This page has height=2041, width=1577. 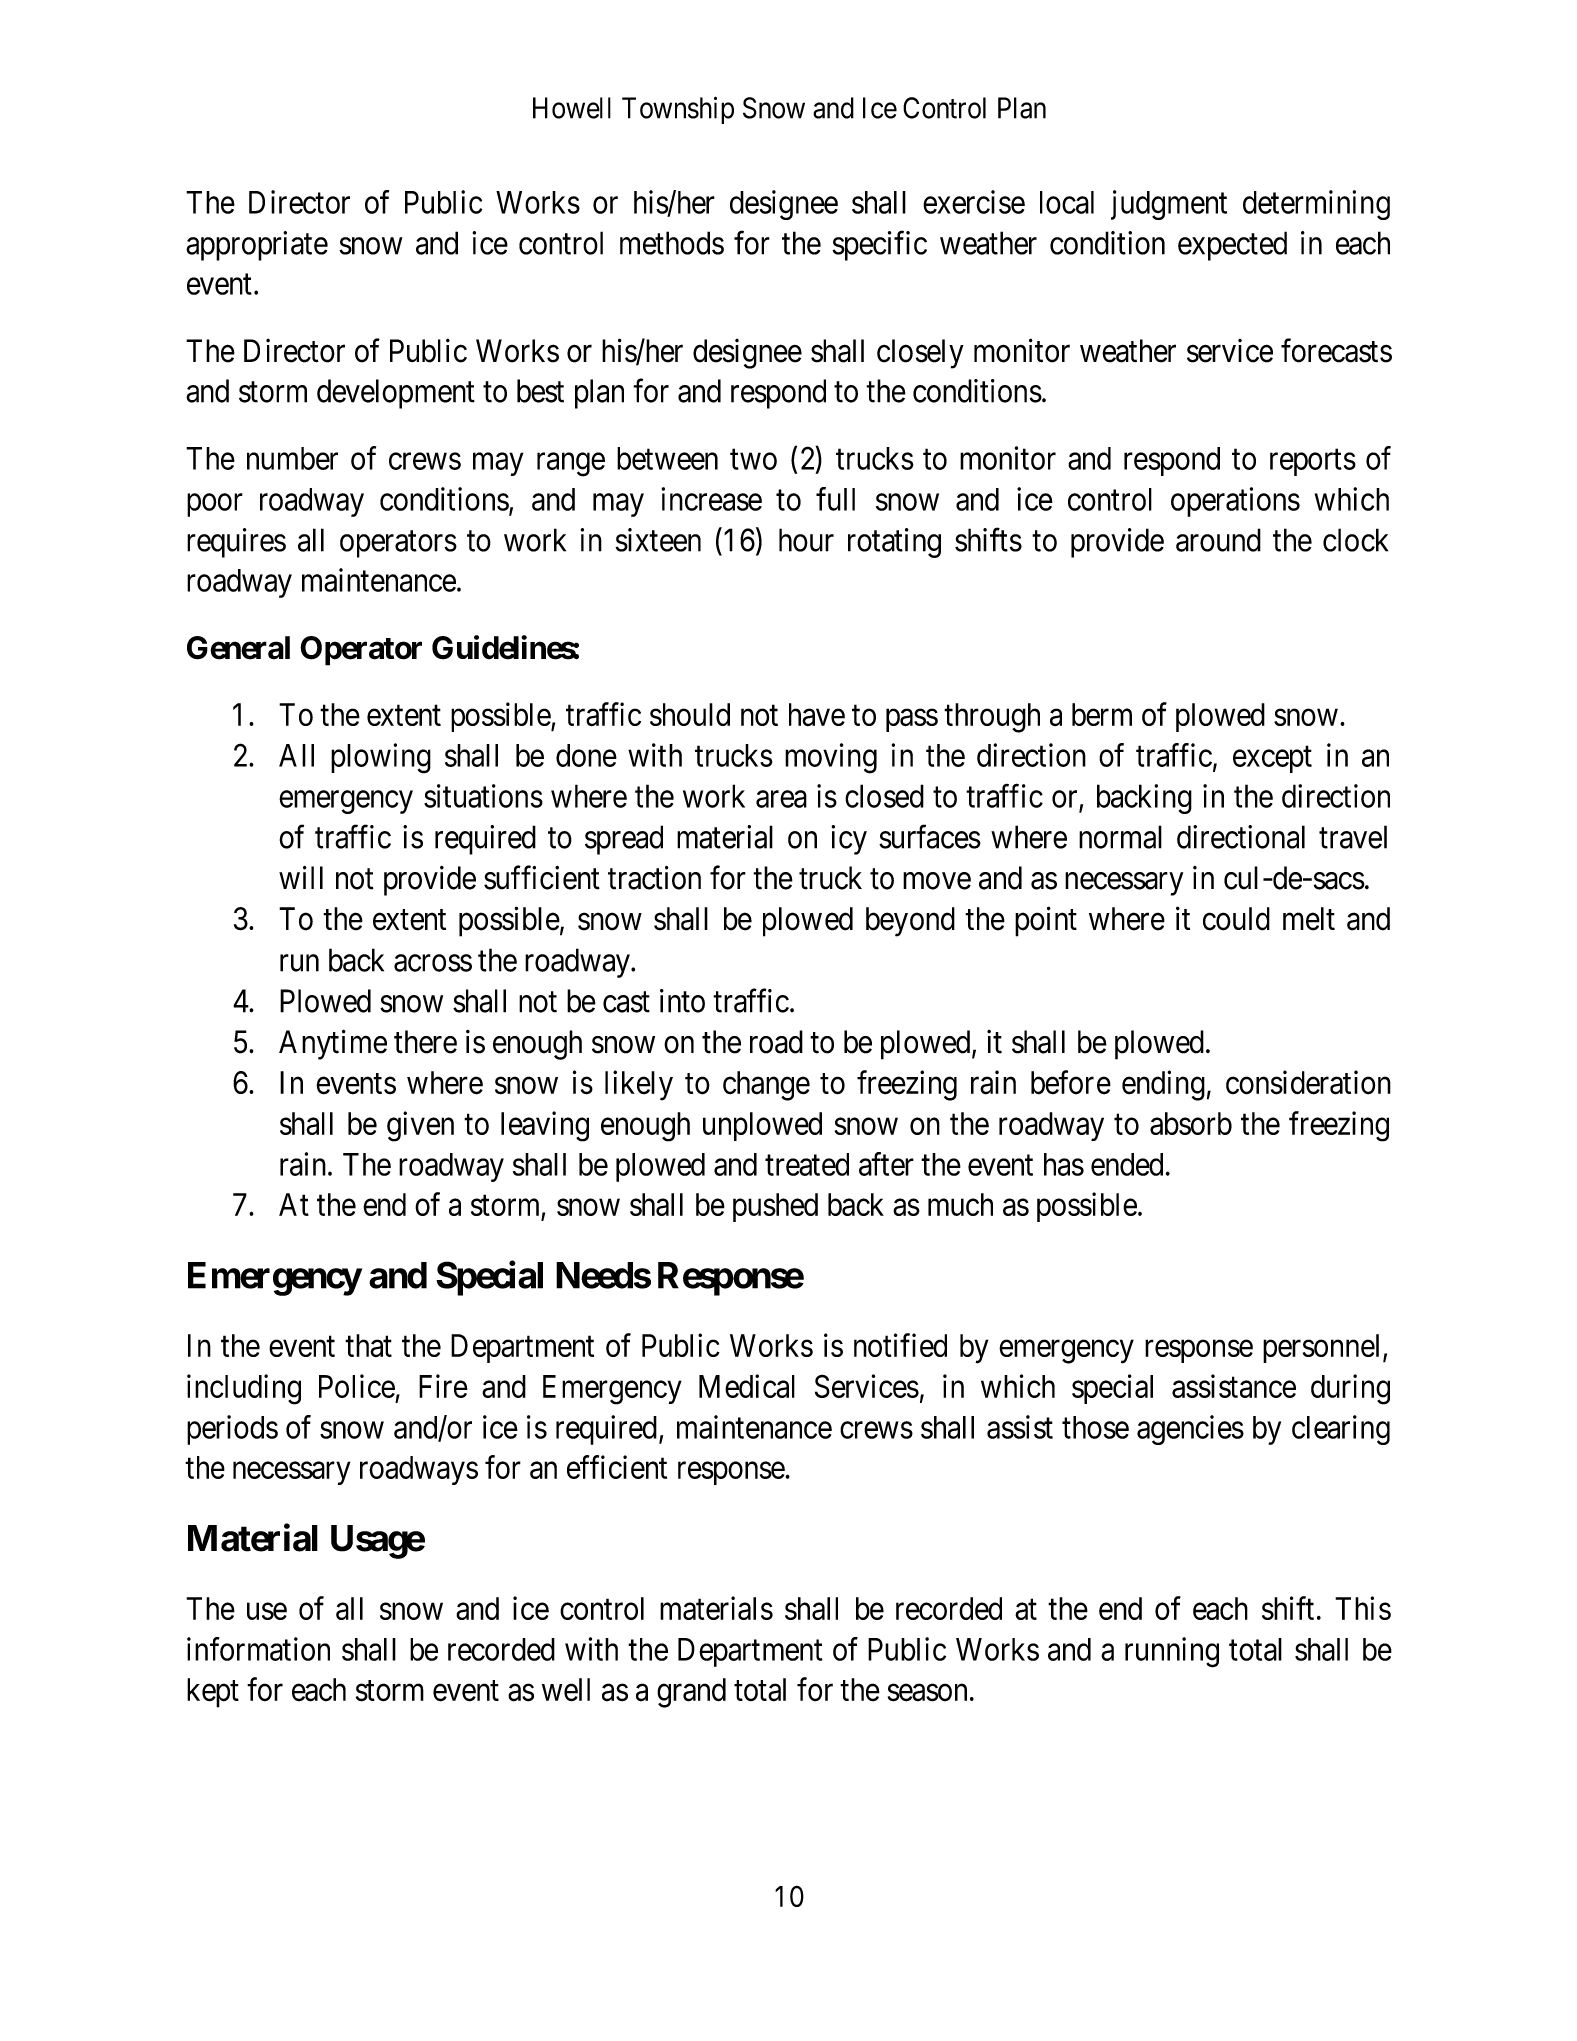 I want to click on appropriate, so click(x=257, y=246).
